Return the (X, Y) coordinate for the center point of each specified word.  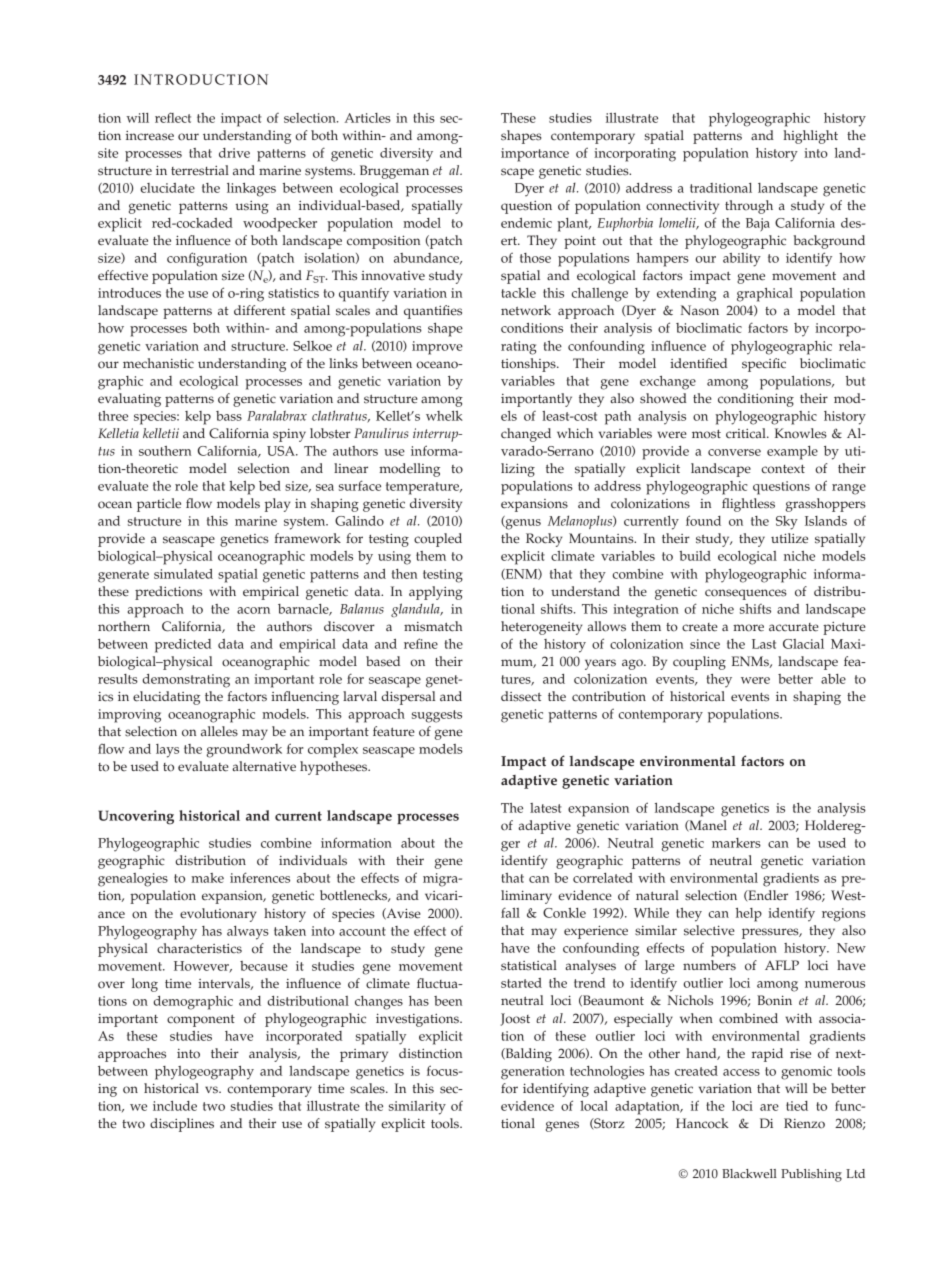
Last (764, 644)
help (749, 915)
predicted (183, 646)
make (207, 878)
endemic (526, 223)
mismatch (433, 626)
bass (229, 416)
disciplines (182, 1125)
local (594, 1106)
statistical (529, 965)
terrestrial (200, 170)
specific (764, 365)
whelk (444, 416)
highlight (811, 137)
